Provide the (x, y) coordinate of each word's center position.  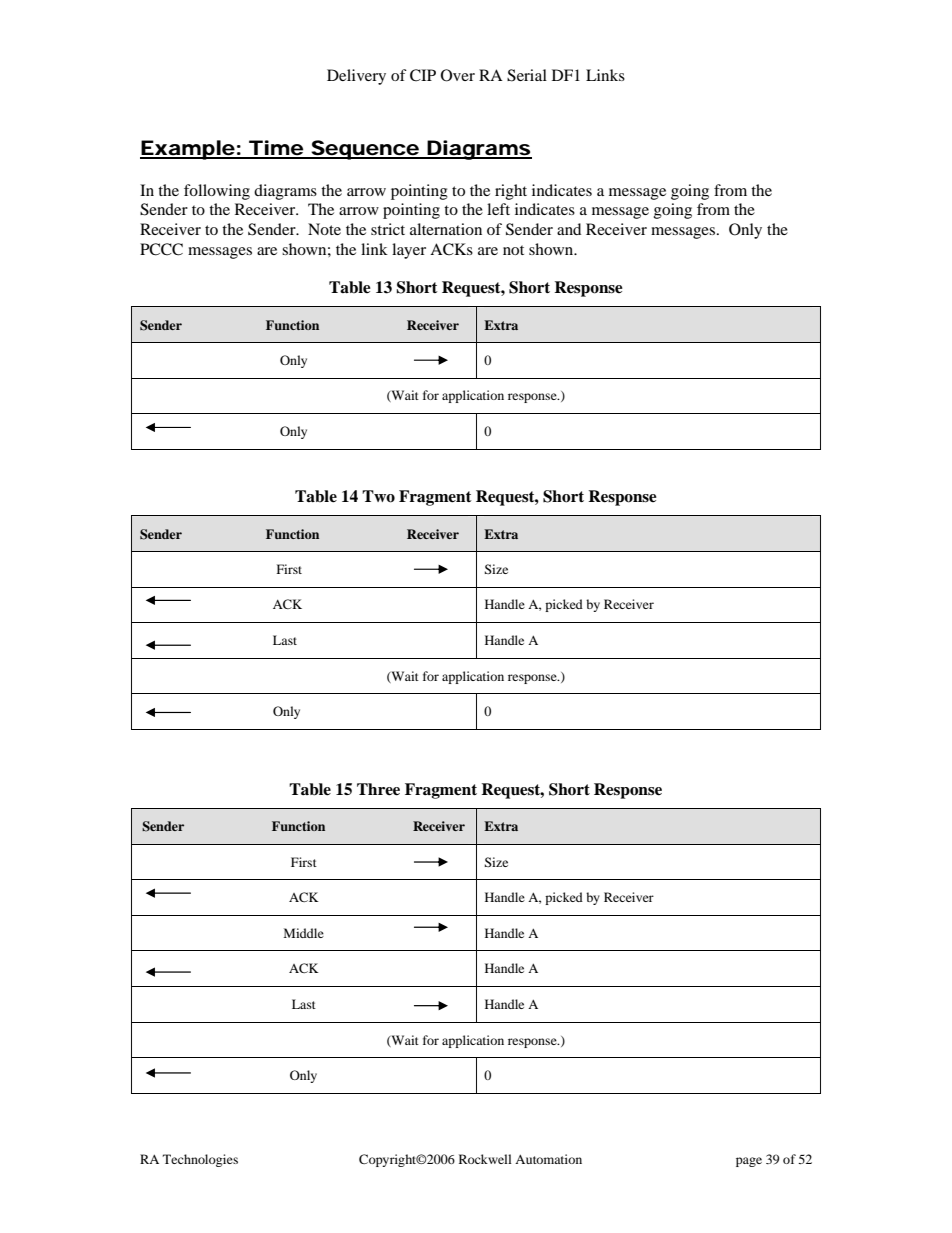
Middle (304, 933)
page (749, 1162)
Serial (527, 75)
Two (378, 496)
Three (378, 789)
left (498, 209)
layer (409, 251)
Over (458, 75)
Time (275, 149)
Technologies (200, 1160)
